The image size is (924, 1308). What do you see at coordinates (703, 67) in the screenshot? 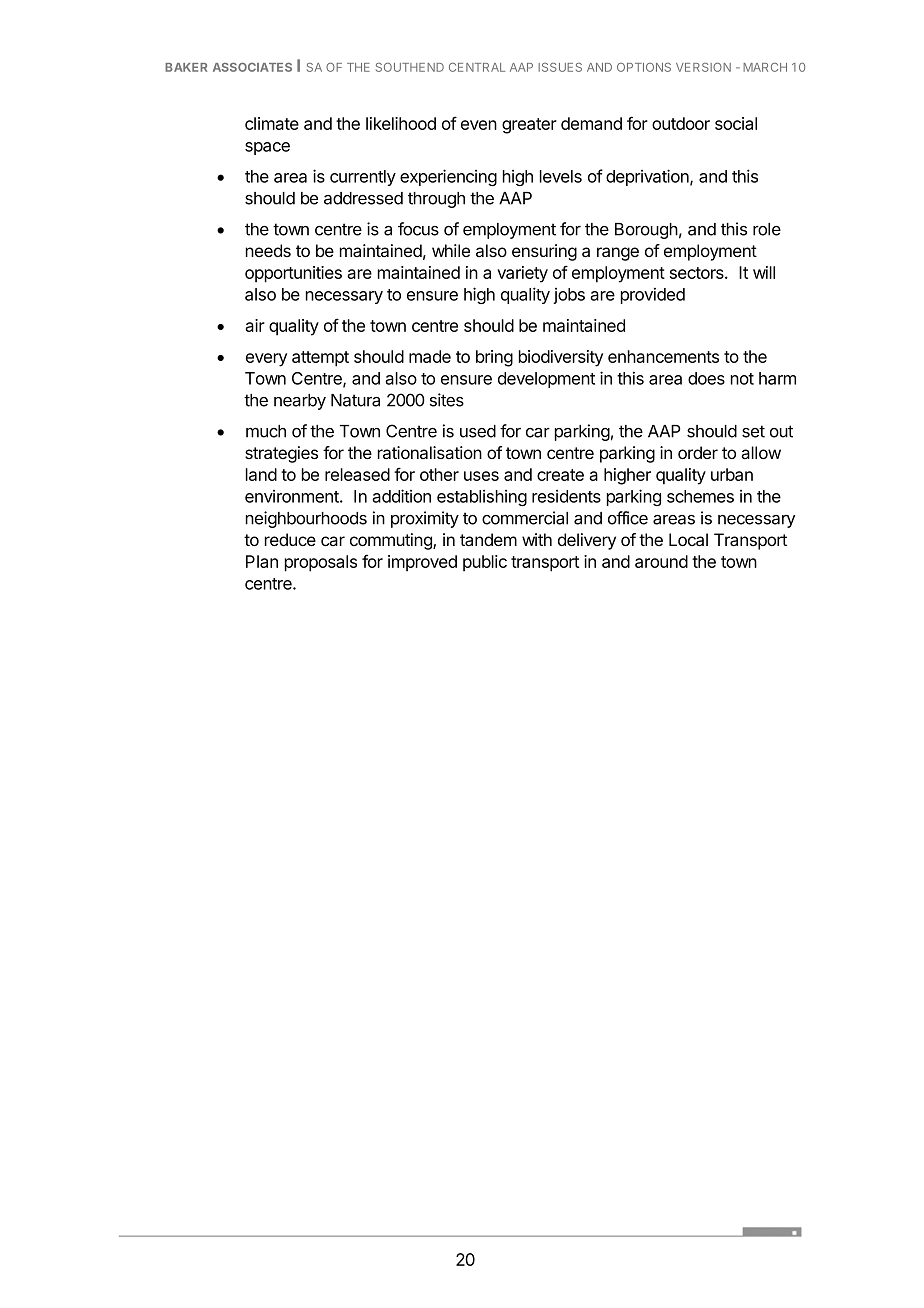
I see `VERSION` at bounding box center [703, 67].
